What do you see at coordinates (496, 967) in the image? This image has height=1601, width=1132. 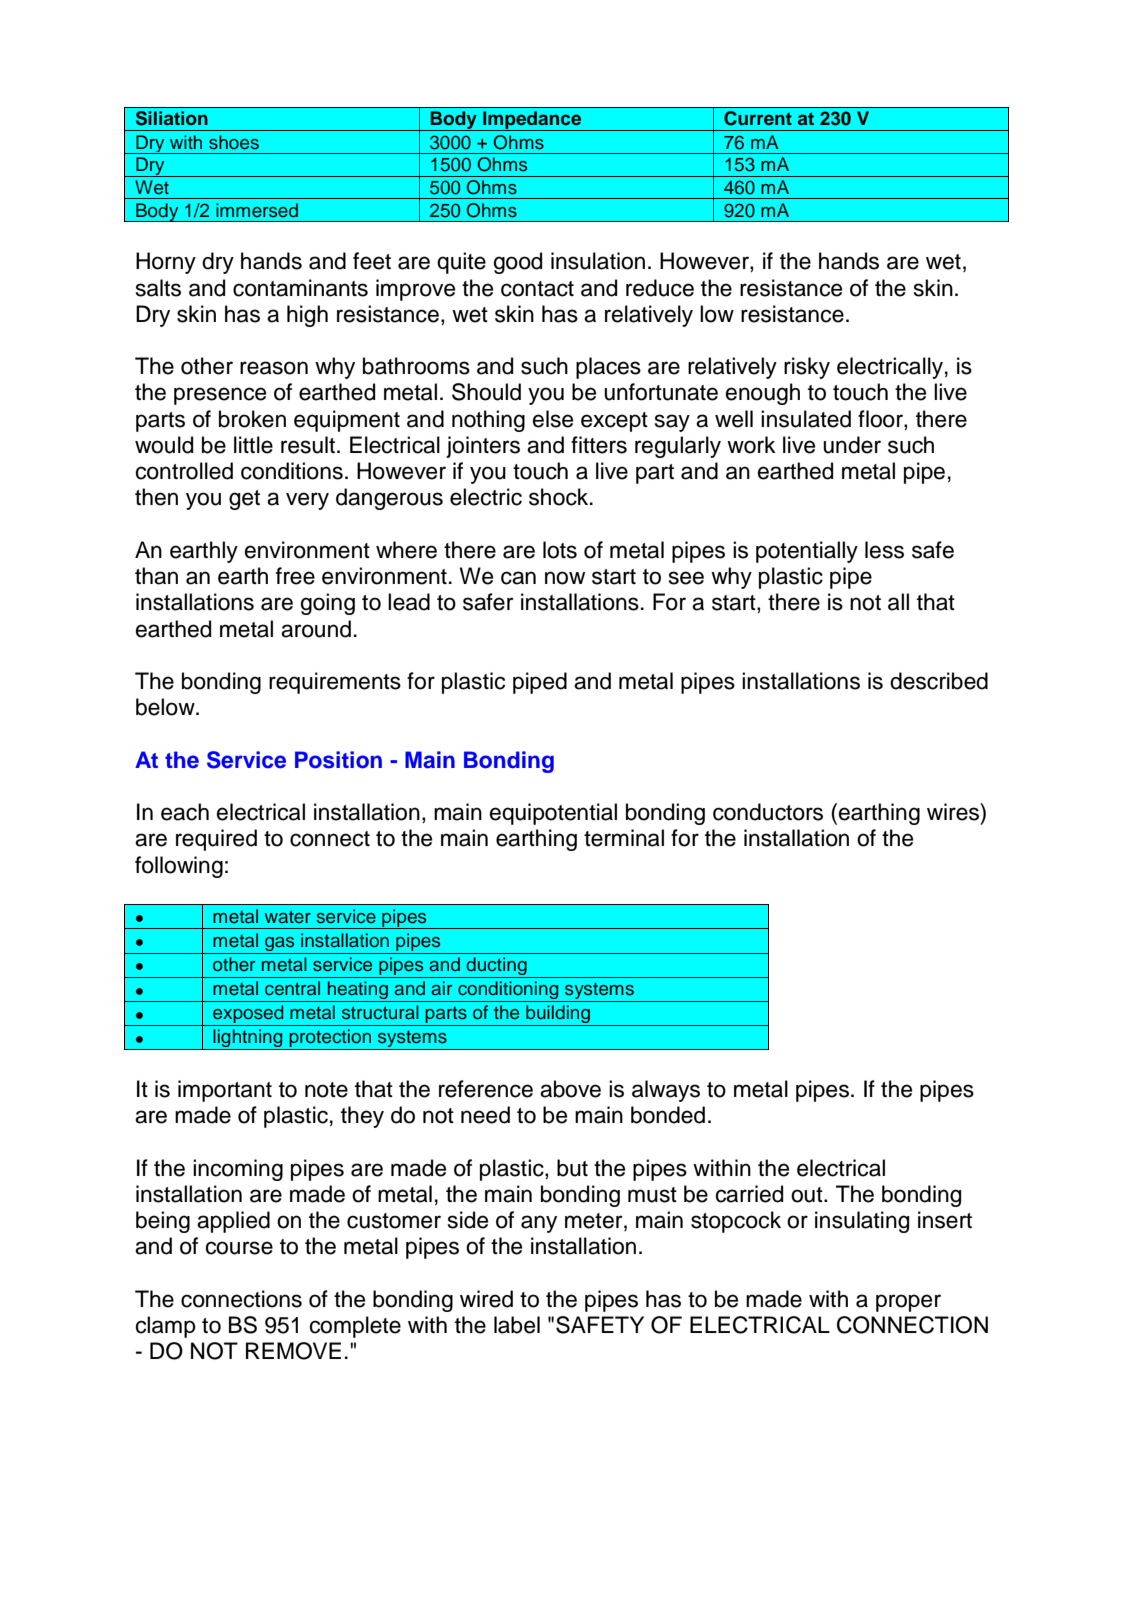 I see `ducting` at bounding box center [496, 967].
